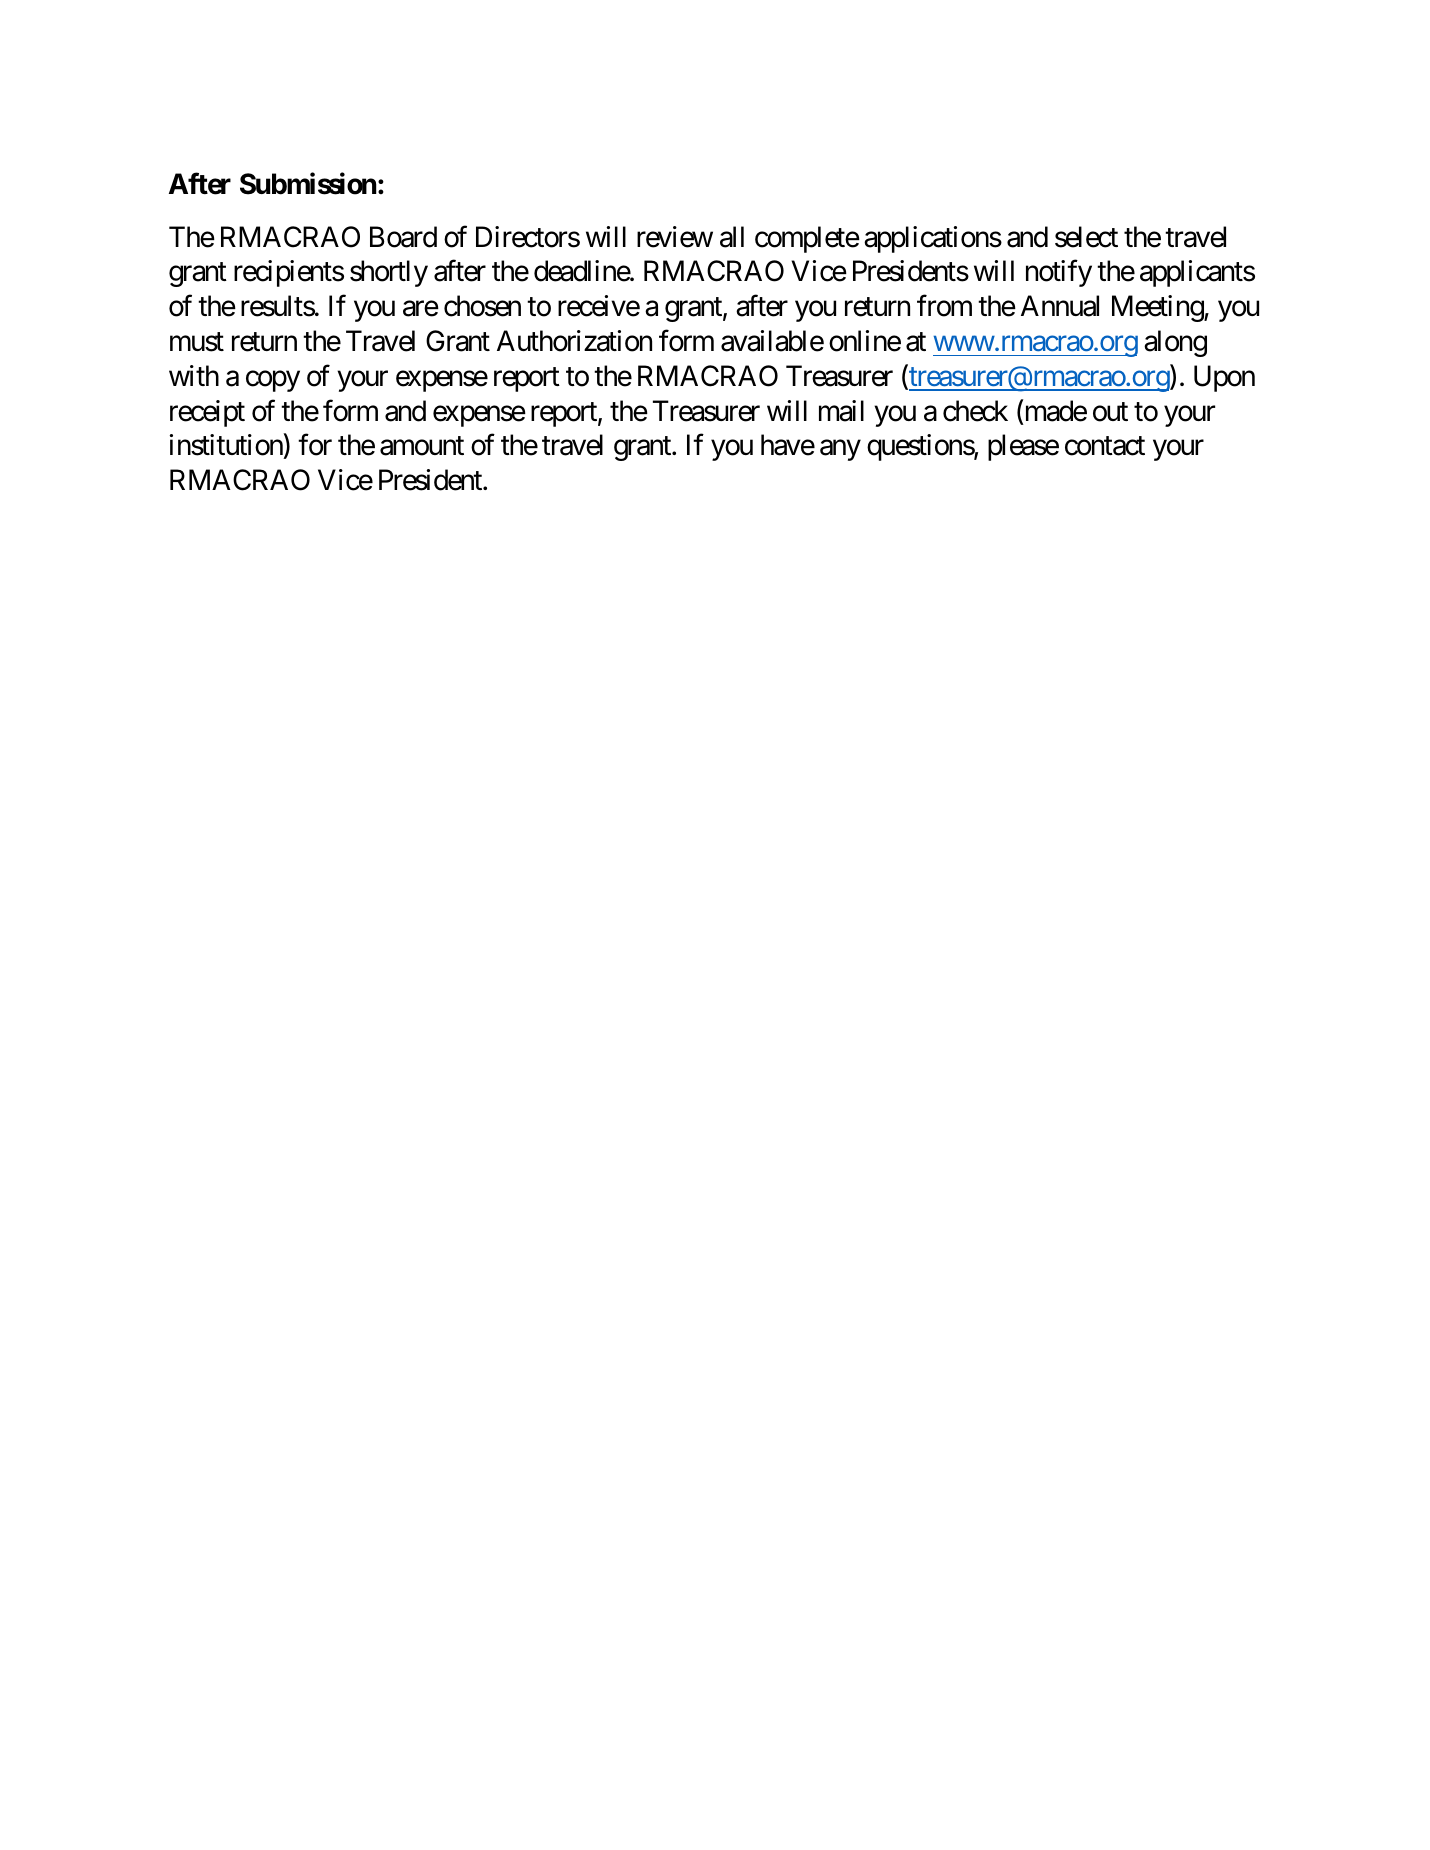 Image resolution: width=1430 pixels, height=1850 pixels. What do you see at coordinates (944, 306) in the document?
I see `from` at bounding box center [944, 306].
